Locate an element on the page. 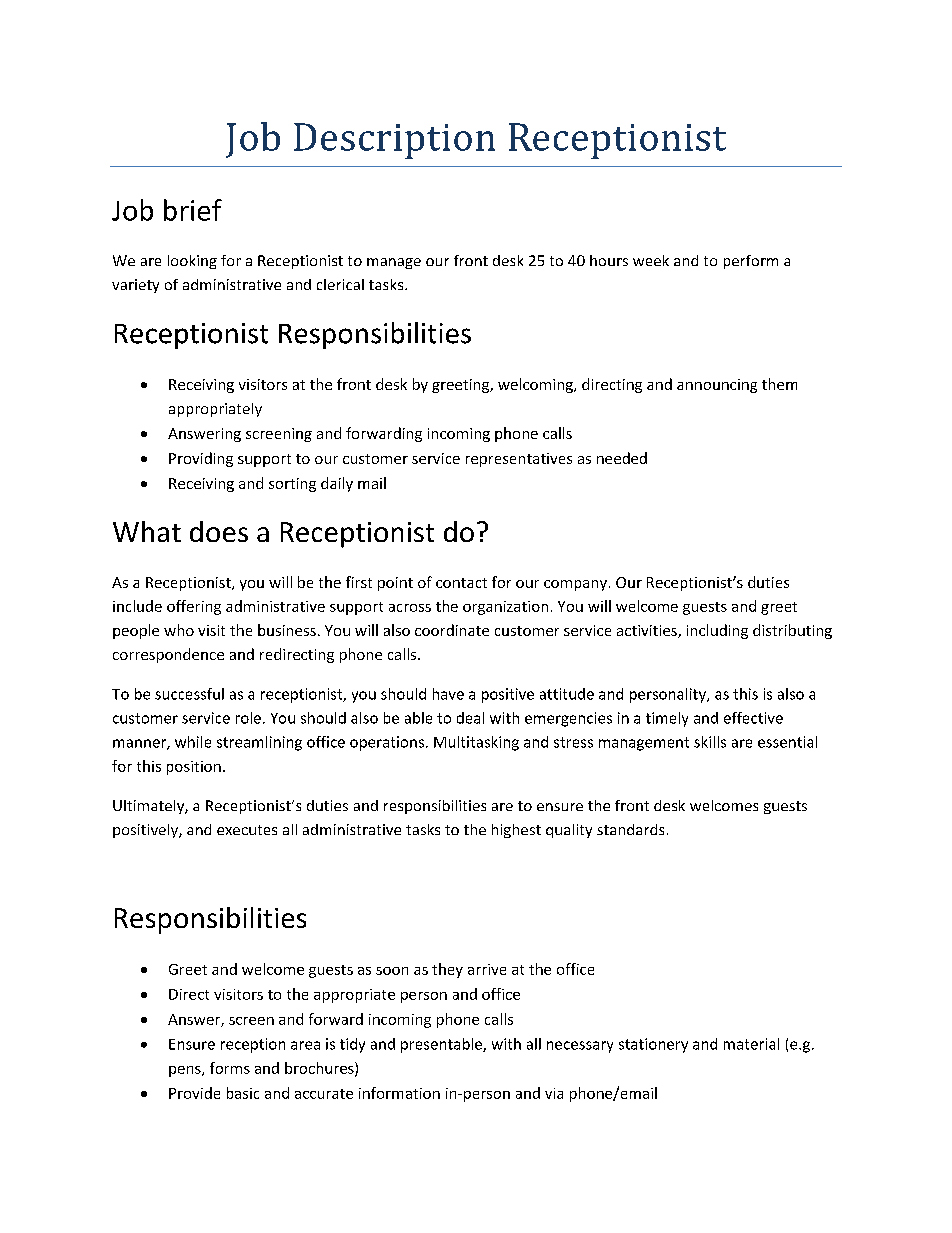 Image resolution: width=952 pixels, height=1233 pixels. looking is located at coordinates (192, 262).
